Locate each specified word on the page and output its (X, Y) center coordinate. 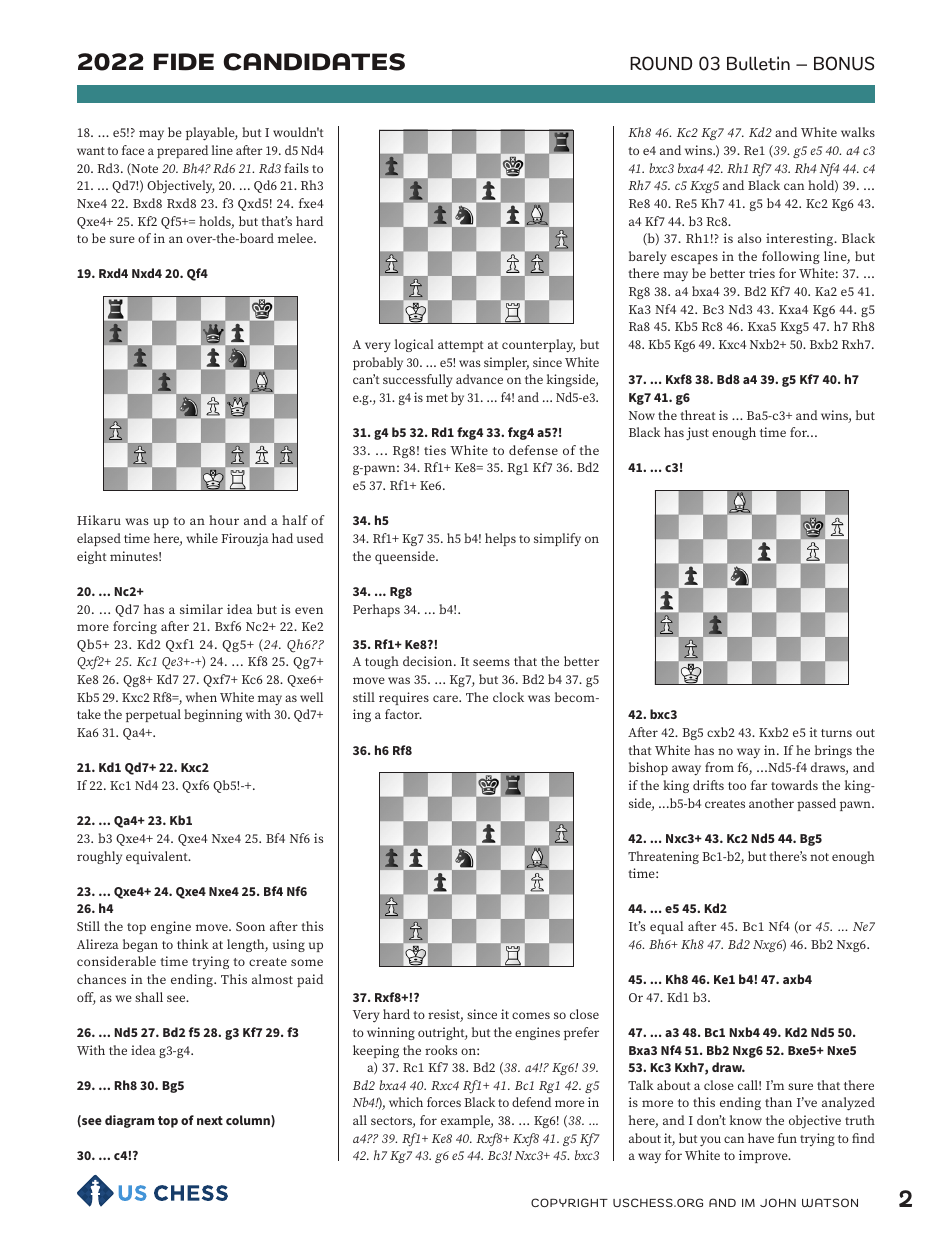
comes (531, 1015)
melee (296, 238)
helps (500, 539)
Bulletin (758, 63)
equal (667, 927)
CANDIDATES (314, 62)
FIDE (184, 62)
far (759, 785)
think (193, 944)
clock (508, 697)
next (210, 1120)
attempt (461, 346)
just (697, 434)
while (202, 538)
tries (762, 273)
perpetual (153, 715)
